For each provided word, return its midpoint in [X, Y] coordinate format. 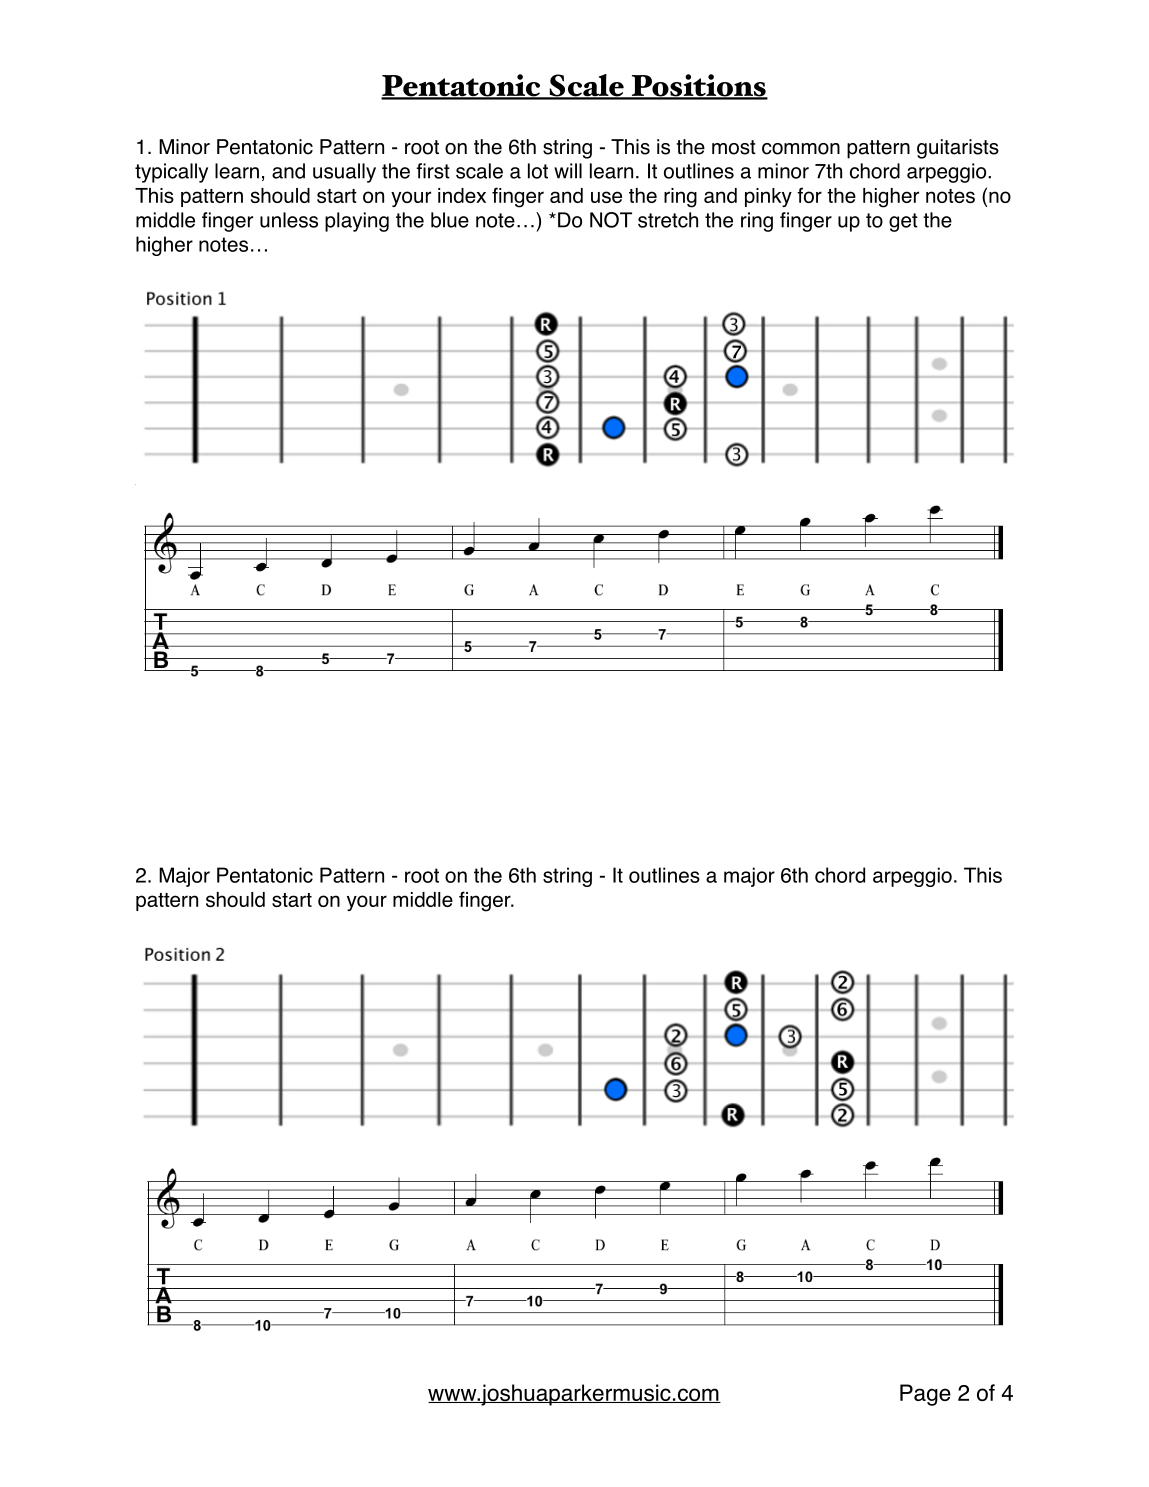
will [568, 171]
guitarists [958, 149]
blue [450, 220]
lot [538, 171]
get [903, 222]
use [606, 197]
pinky [768, 197]
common [801, 149]
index [462, 195]
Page [925, 1395]
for [809, 195]
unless [289, 220]
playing [357, 222]
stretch [668, 220]
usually [344, 173]
